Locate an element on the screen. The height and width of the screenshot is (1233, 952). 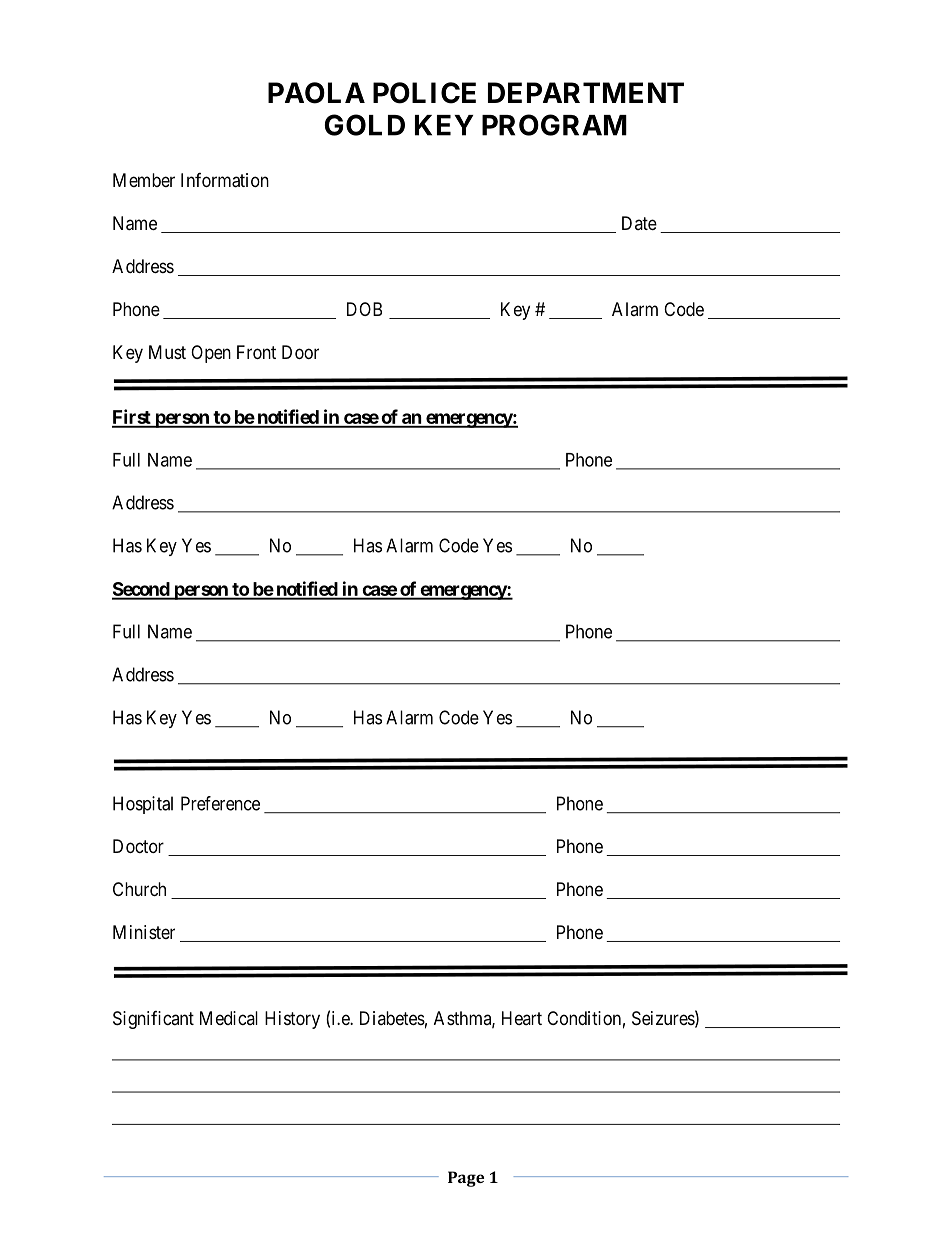
Open is located at coordinates (211, 354).
